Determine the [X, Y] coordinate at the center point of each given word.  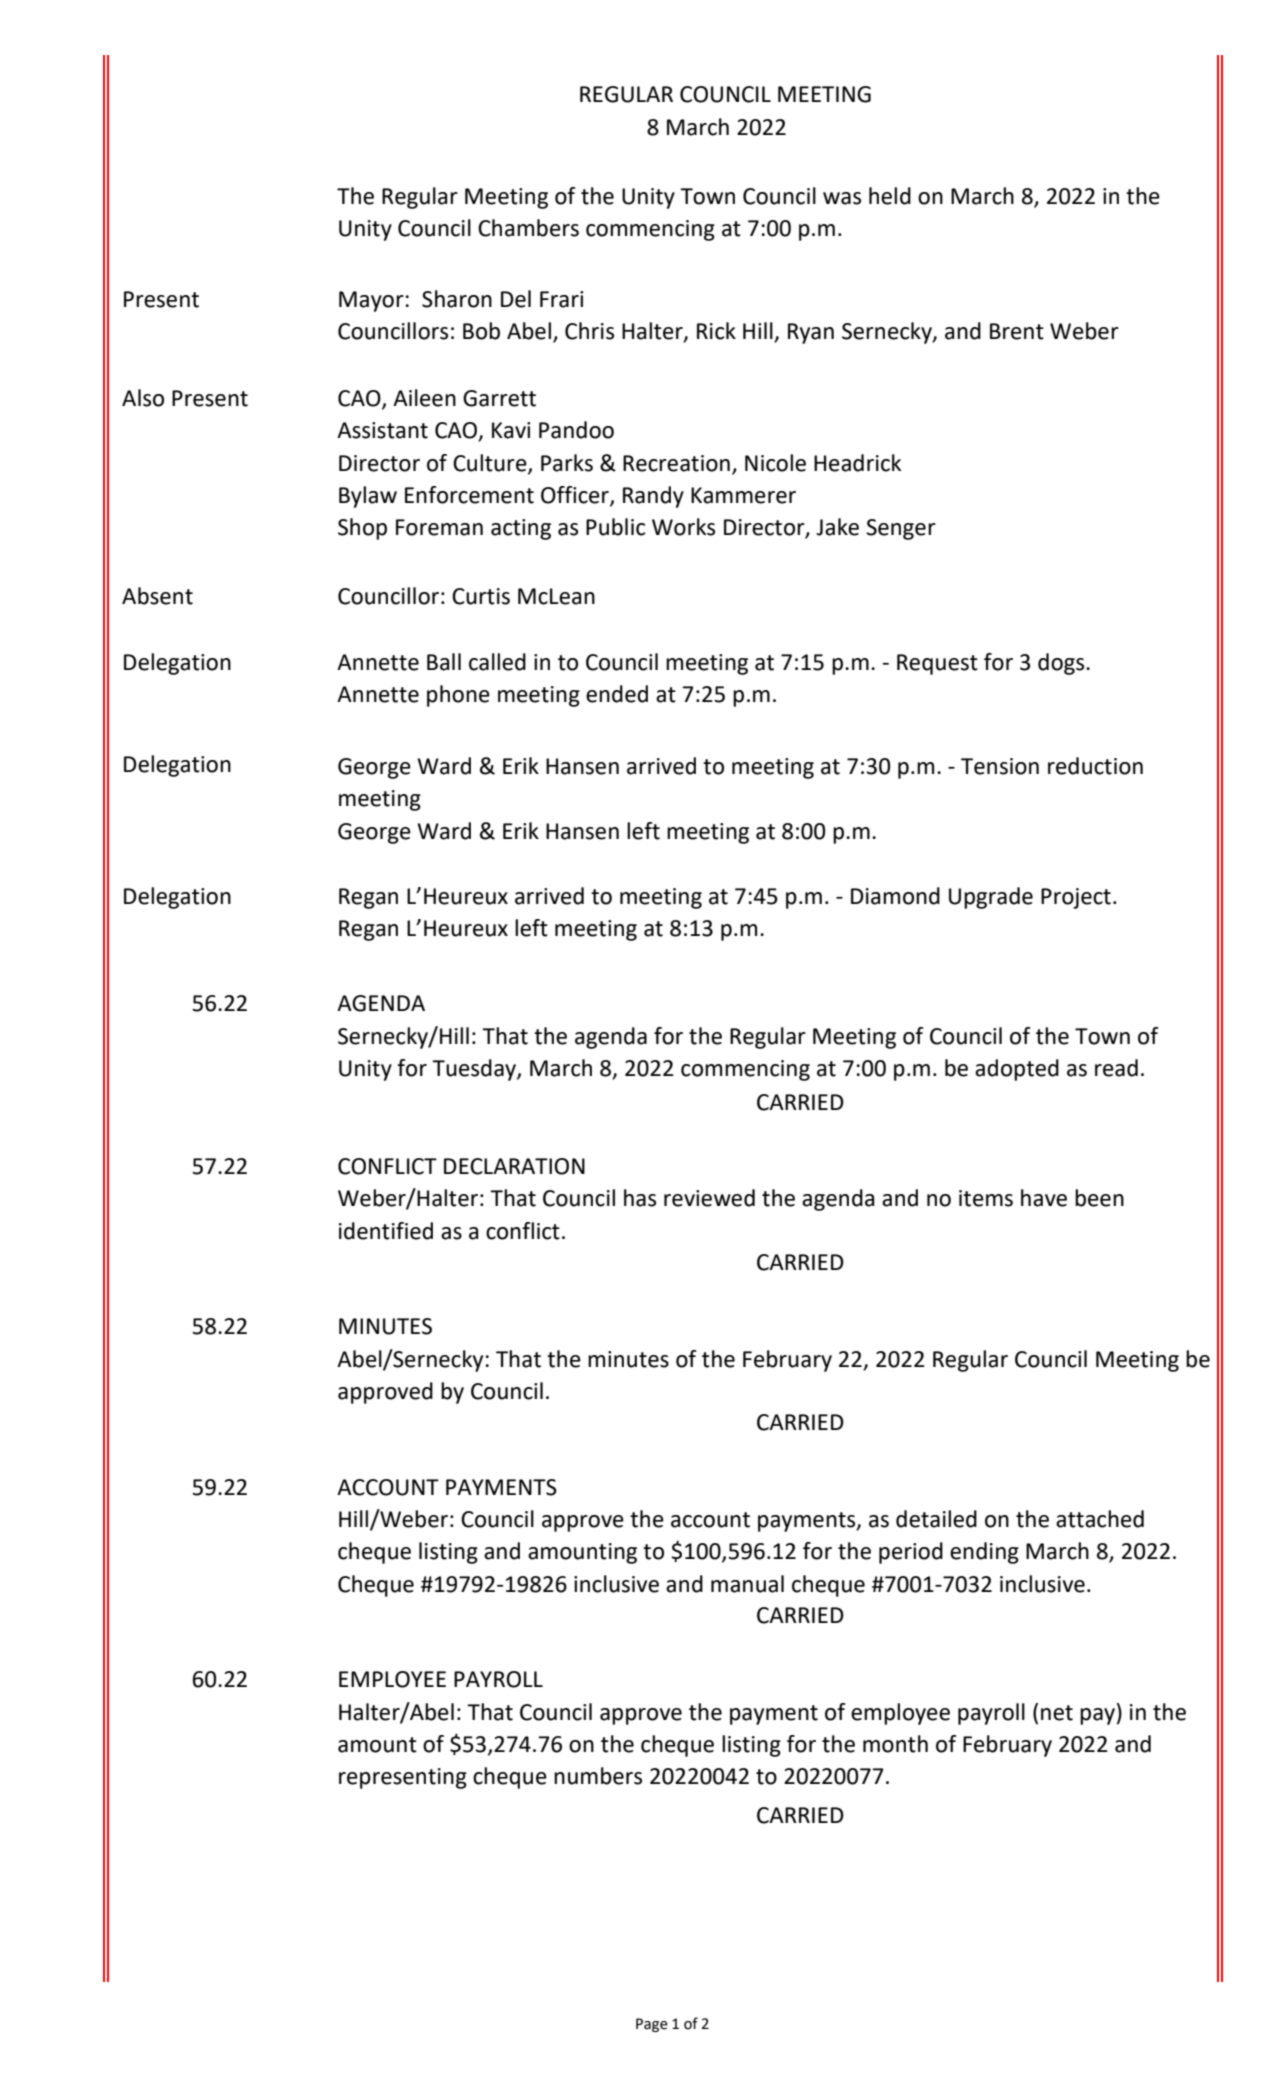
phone [458, 696]
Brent [1017, 331]
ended [617, 694]
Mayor [371, 301]
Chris [589, 331]
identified [386, 1231]
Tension [1000, 766]
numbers [598, 1776]
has [640, 1198]
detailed [936, 1519]
